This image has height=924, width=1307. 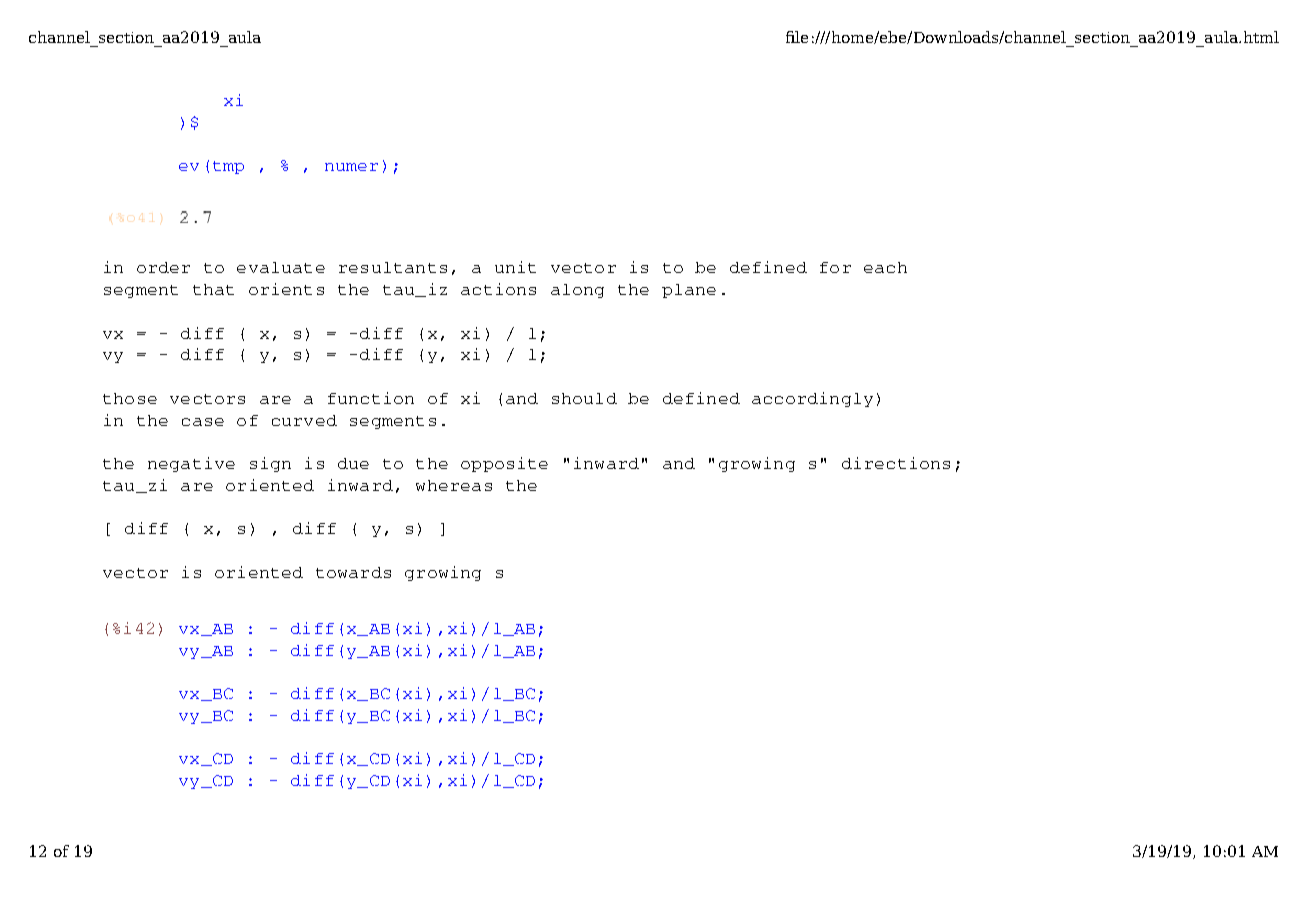 What do you see at coordinates (812, 399) in the image?
I see `accordingly` at bounding box center [812, 399].
